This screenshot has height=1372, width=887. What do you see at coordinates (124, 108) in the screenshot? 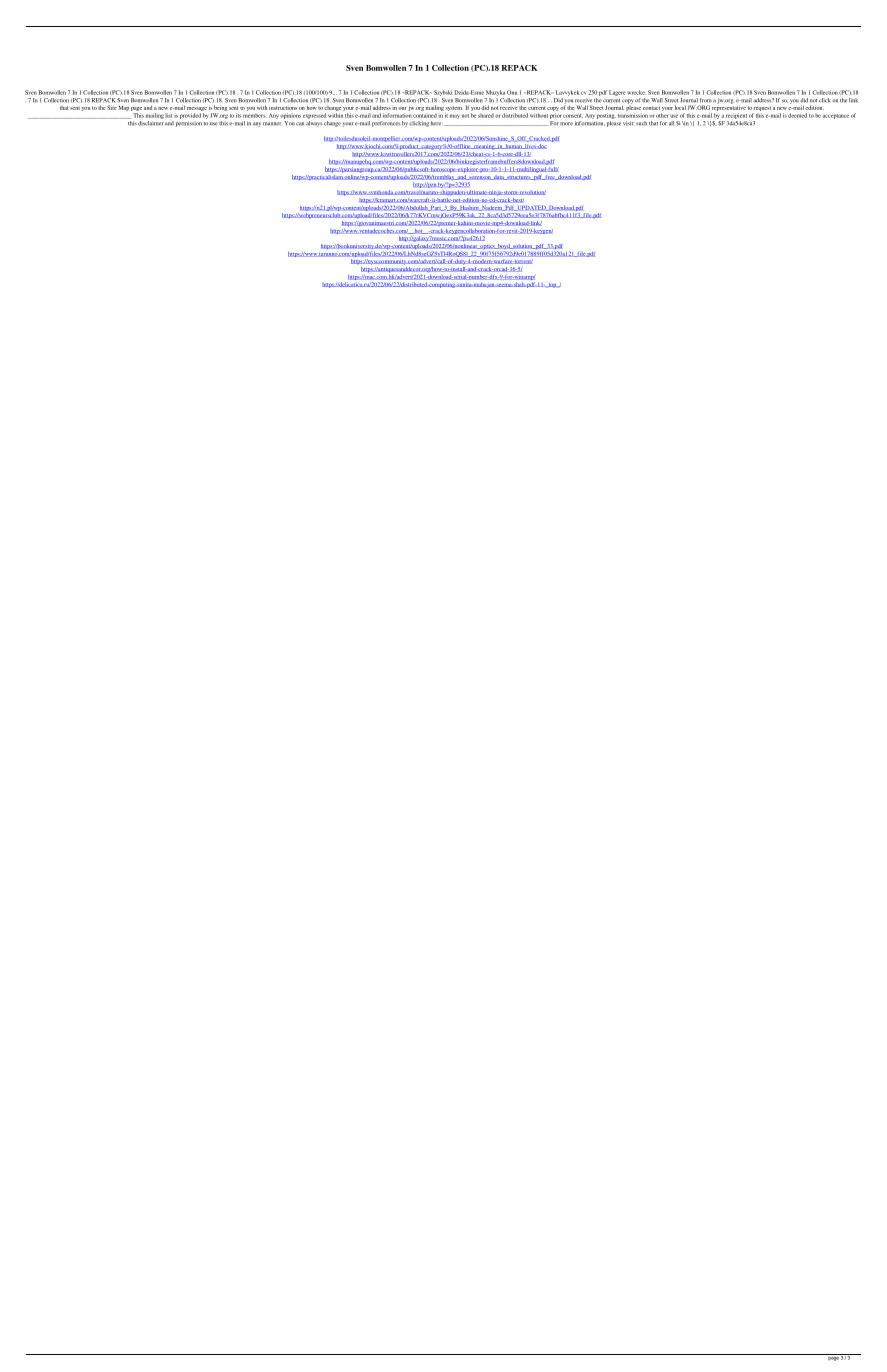
I see `Map` at bounding box center [124, 108].
